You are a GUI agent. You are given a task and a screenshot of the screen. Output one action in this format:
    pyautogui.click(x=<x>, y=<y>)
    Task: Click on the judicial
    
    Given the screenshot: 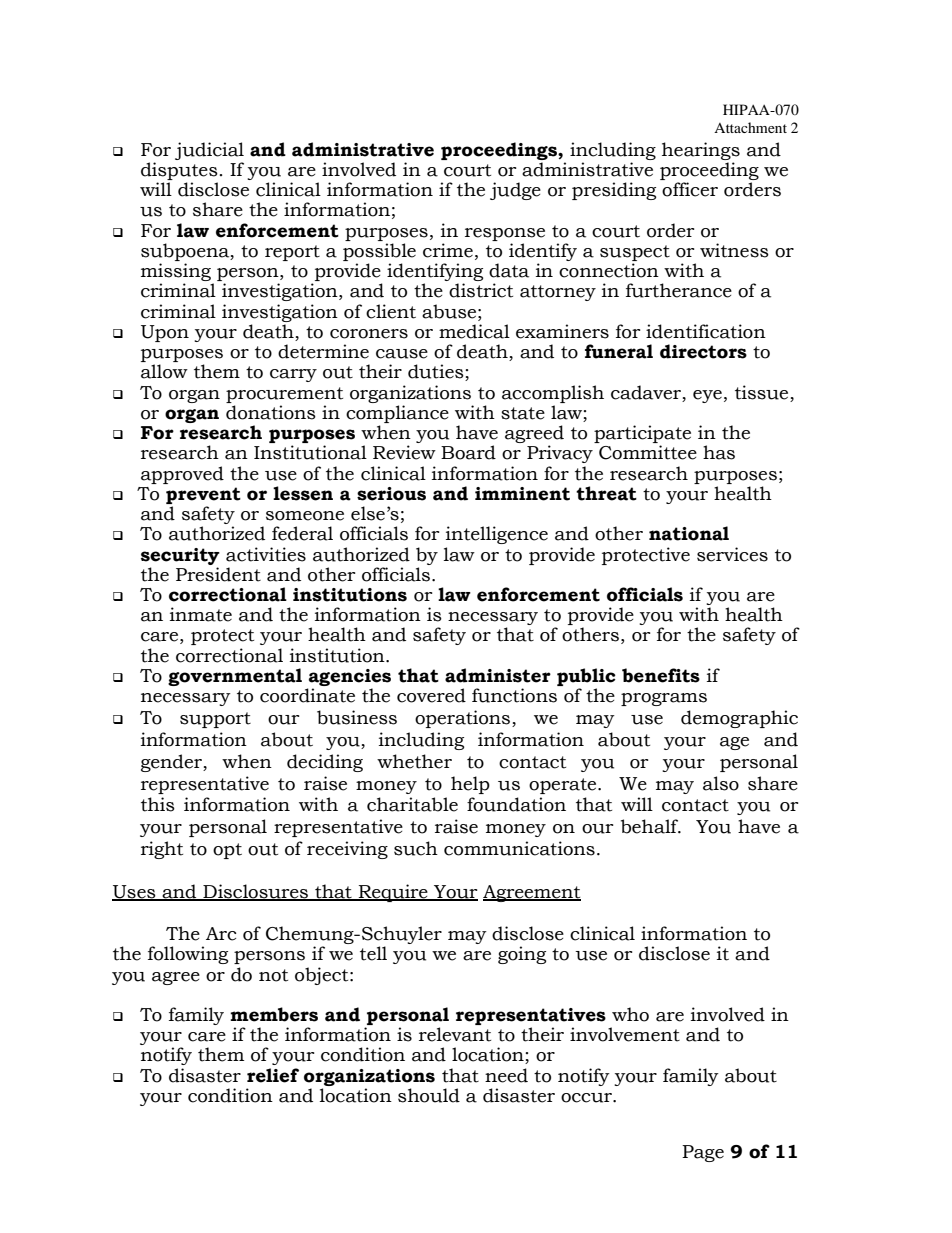 What is the action you would take?
    pyautogui.click(x=209, y=151)
